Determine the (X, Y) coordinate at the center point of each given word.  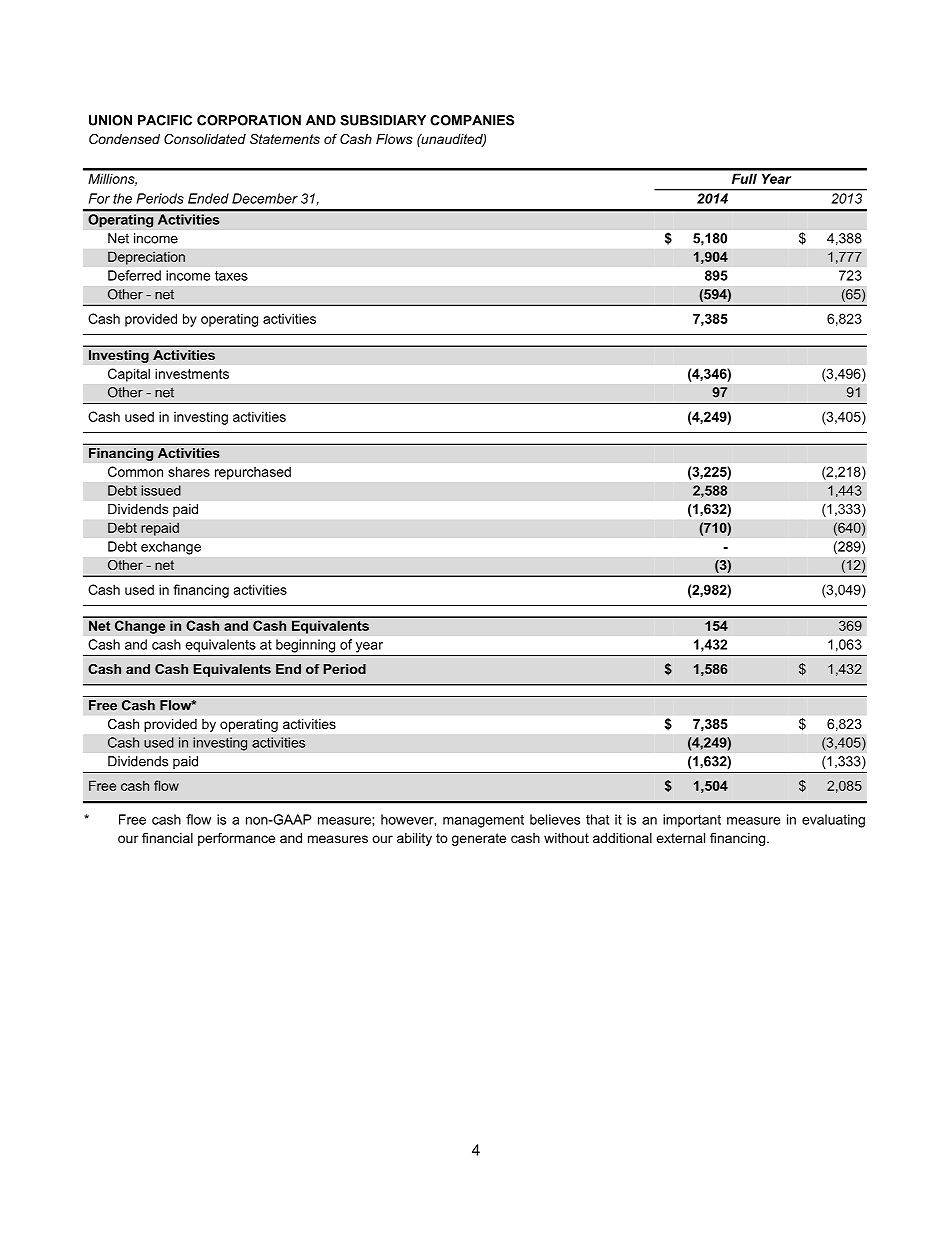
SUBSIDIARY (383, 120)
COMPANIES (472, 120)
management (483, 821)
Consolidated (205, 139)
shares (189, 471)
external (680, 838)
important (692, 820)
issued (161, 490)
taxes (231, 276)
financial (167, 838)
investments (192, 373)
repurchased (253, 473)
